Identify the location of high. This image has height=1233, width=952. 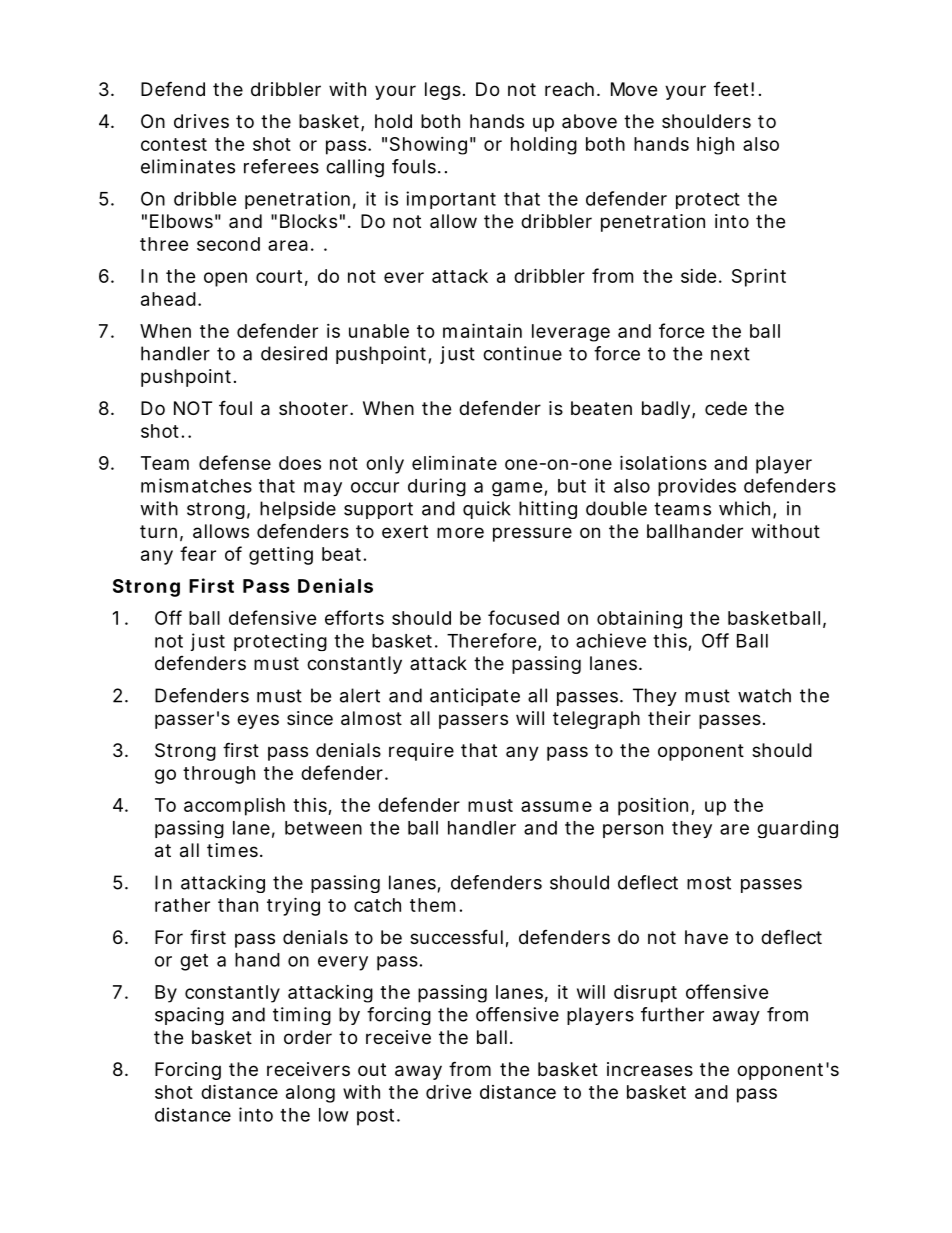
(715, 146).
